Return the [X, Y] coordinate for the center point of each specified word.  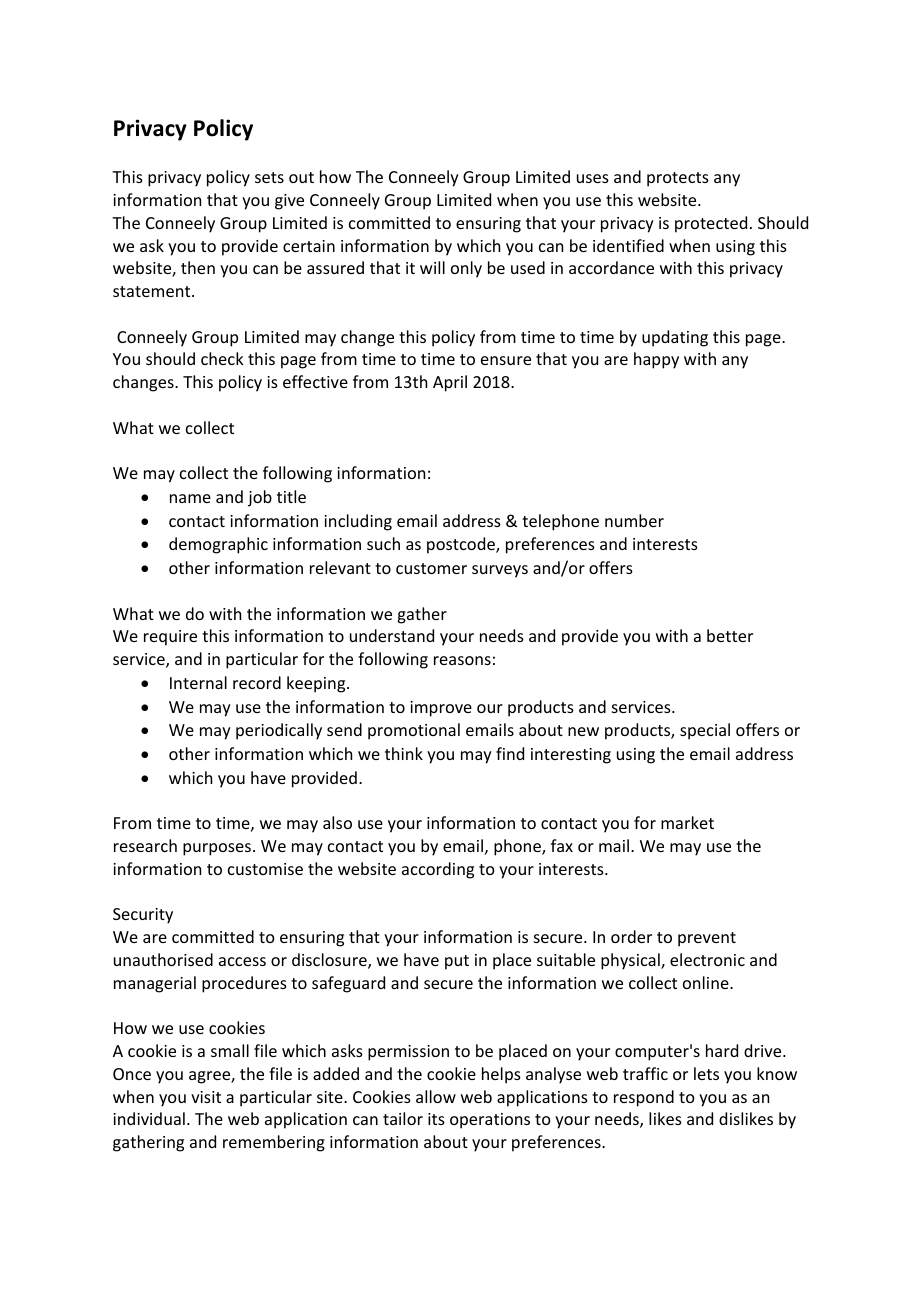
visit [206, 1097]
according [438, 870]
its [436, 1119]
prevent [707, 939]
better [730, 635]
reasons [462, 660]
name [190, 498]
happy [656, 360]
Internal [198, 682]
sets [269, 177]
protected [711, 224]
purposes [218, 849]
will [432, 267]
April [450, 383]
